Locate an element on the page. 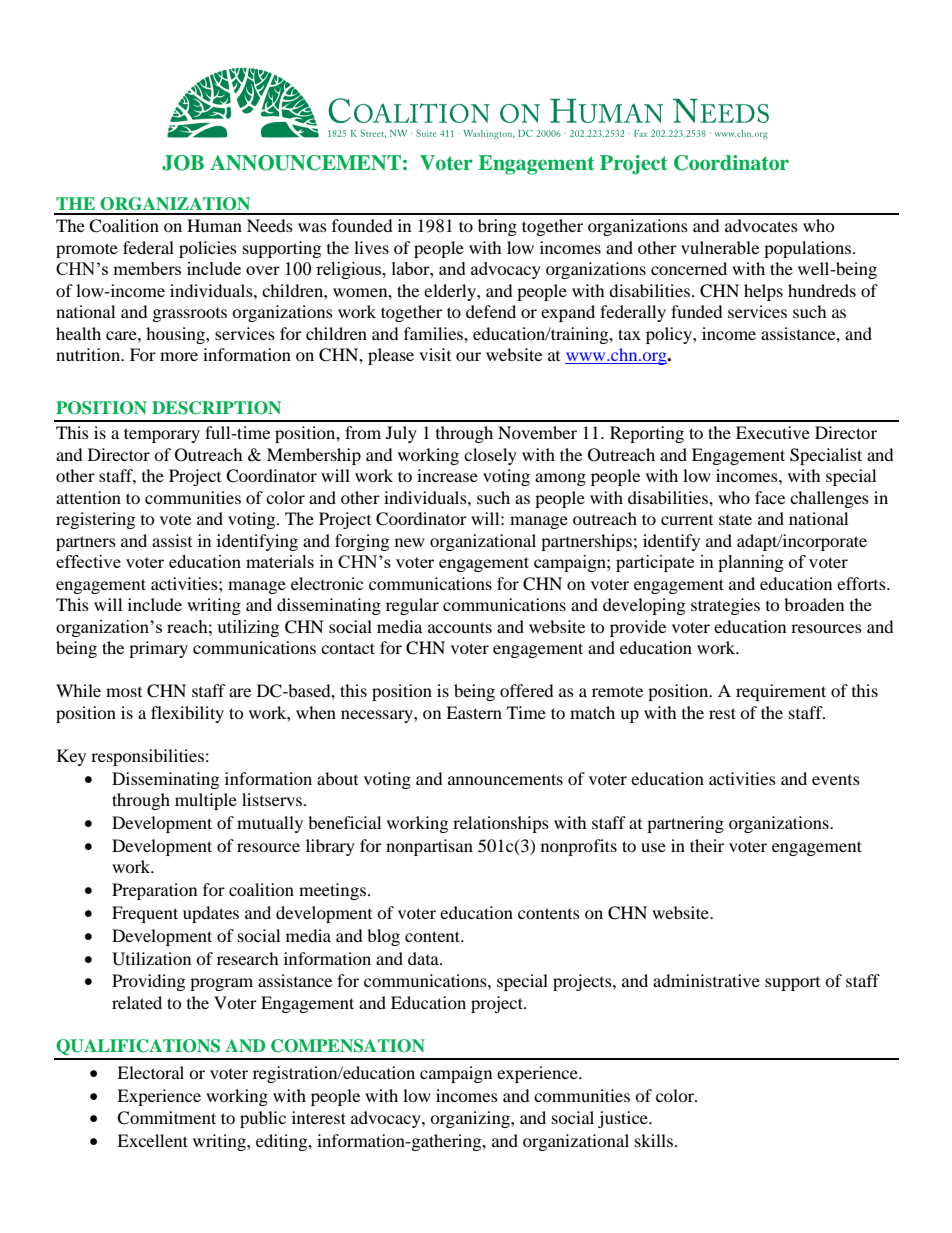 The width and height of the image is (952, 1233). JOB is located at coordinates (183, 163).
